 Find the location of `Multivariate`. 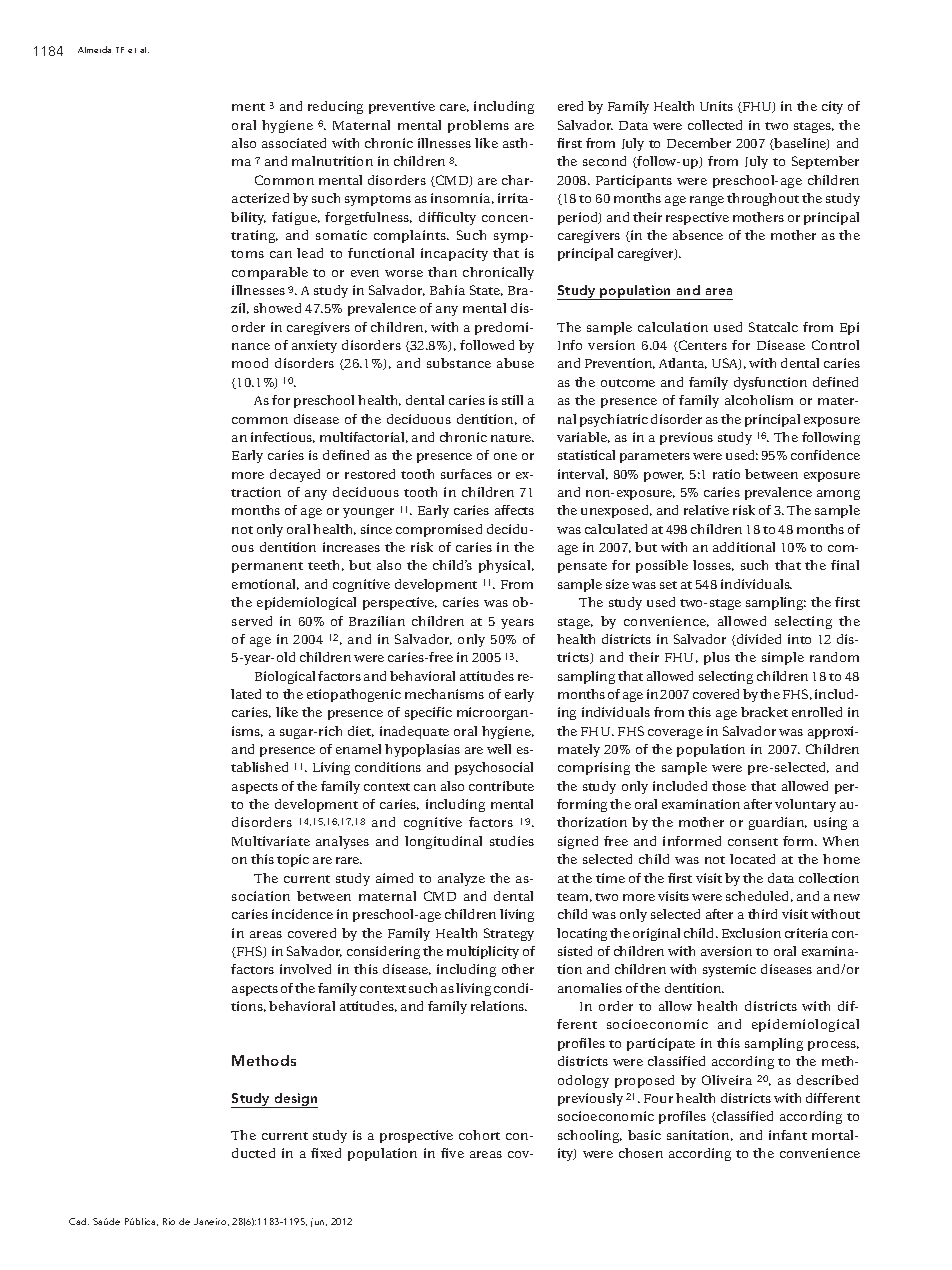

Multivariate is located at coordinates (271, 841).
